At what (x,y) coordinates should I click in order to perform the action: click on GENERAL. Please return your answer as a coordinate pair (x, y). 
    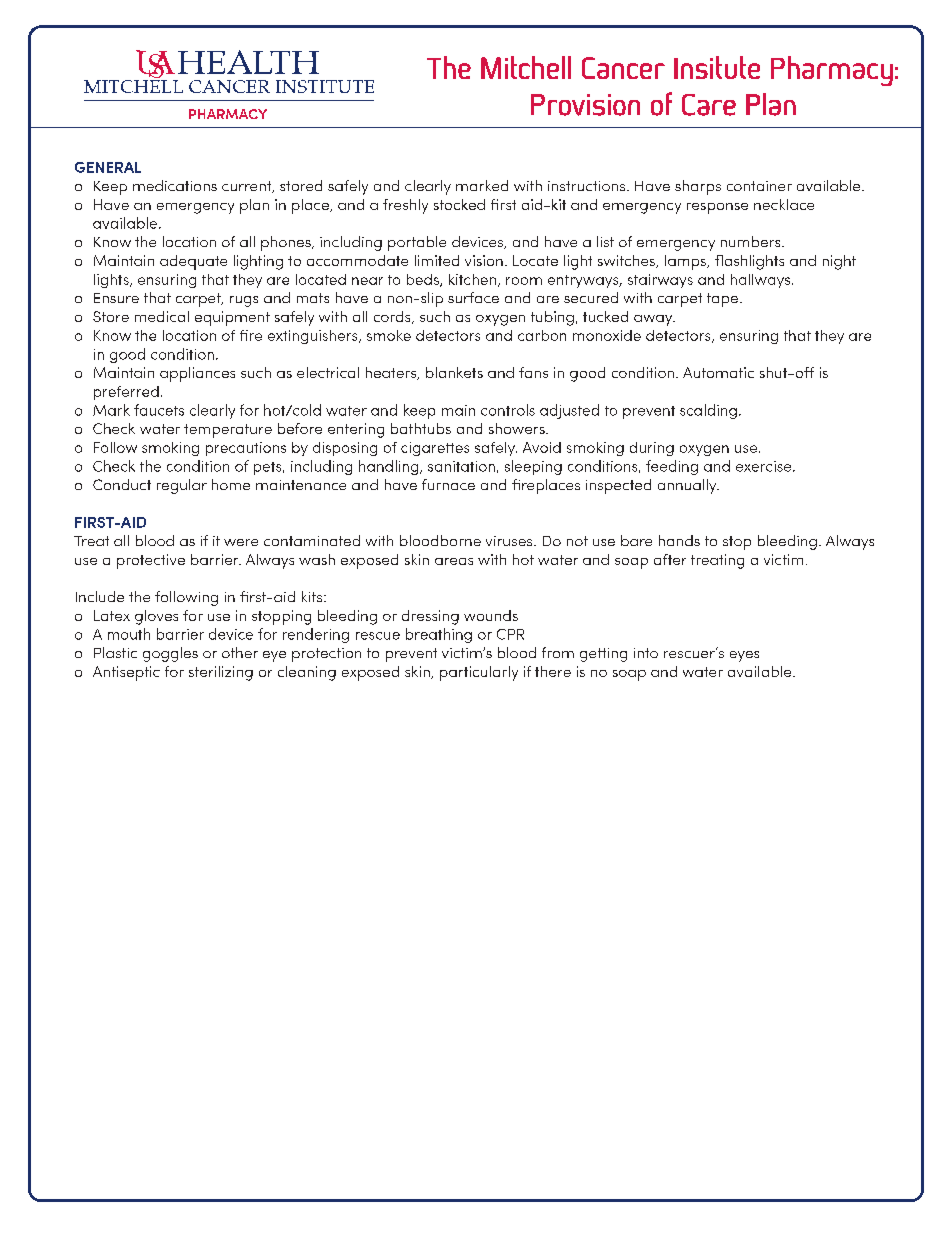
    Looking at the image, I should click on (108, 167).
